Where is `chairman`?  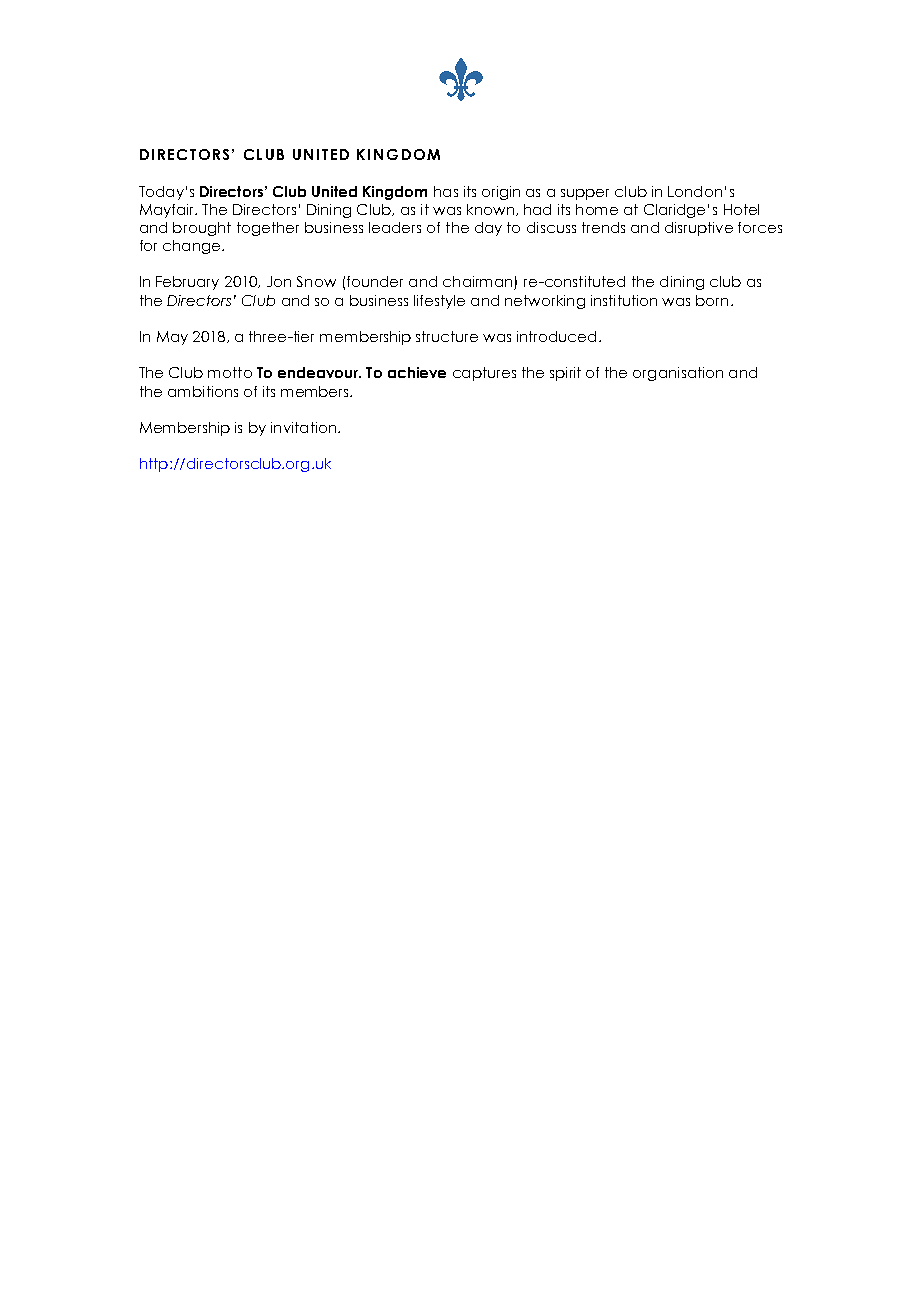
chairman is located at coordinates (479, 283).
